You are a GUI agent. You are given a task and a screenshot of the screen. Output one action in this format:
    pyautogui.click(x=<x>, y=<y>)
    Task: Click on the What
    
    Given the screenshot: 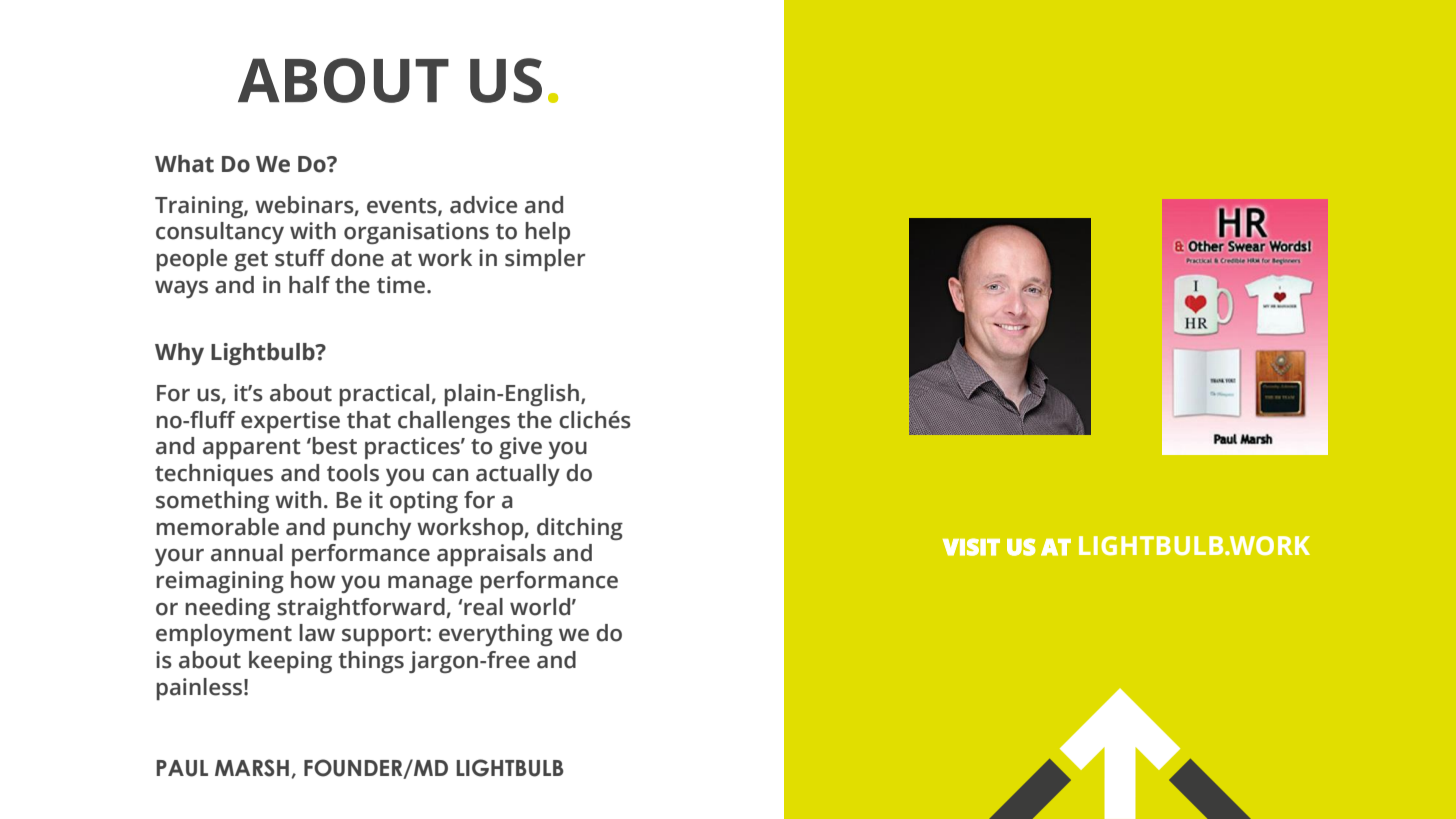 What is the action you would take?
    pyautogui.click(x=184, y=164)
